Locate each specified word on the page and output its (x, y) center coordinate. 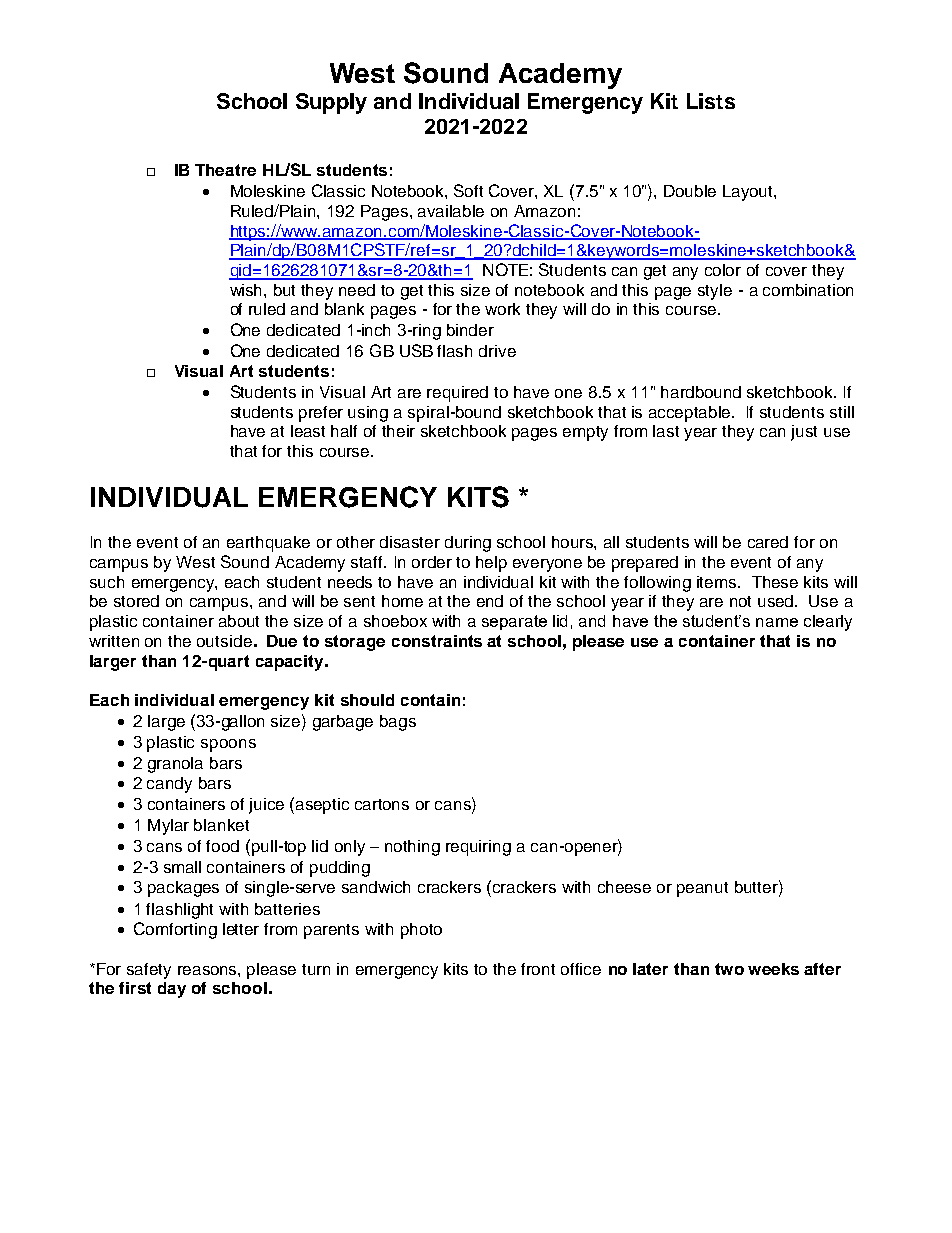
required (457, 394)
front (538, 969)
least (308, 431)
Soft (468, 190)
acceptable (691, 414)
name (777, 622)
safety (149, 971)
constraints (437, 641)
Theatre (225, 170)
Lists (711, 101)
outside (224, 641)
